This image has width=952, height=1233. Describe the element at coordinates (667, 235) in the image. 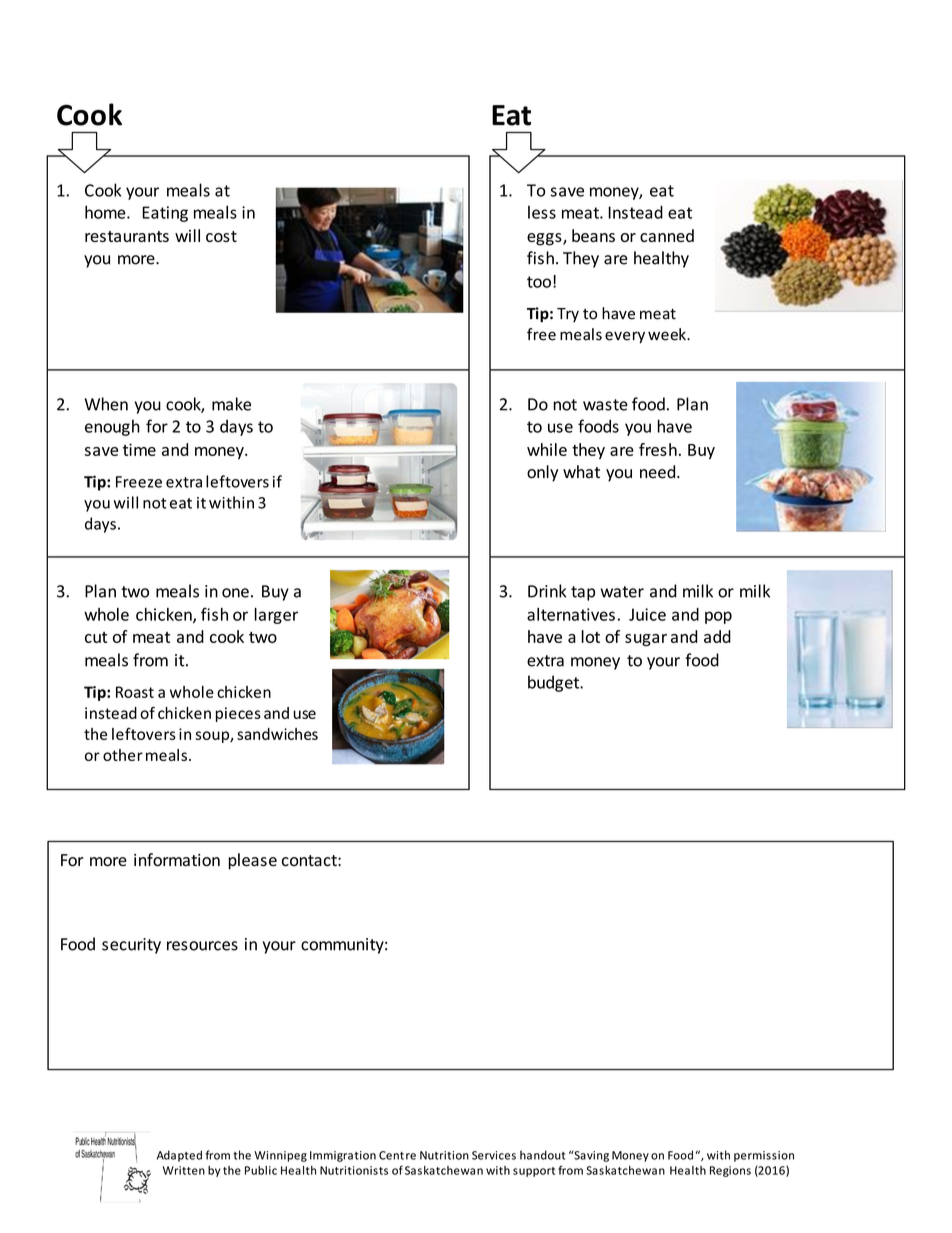

I see `canned` at that location.
